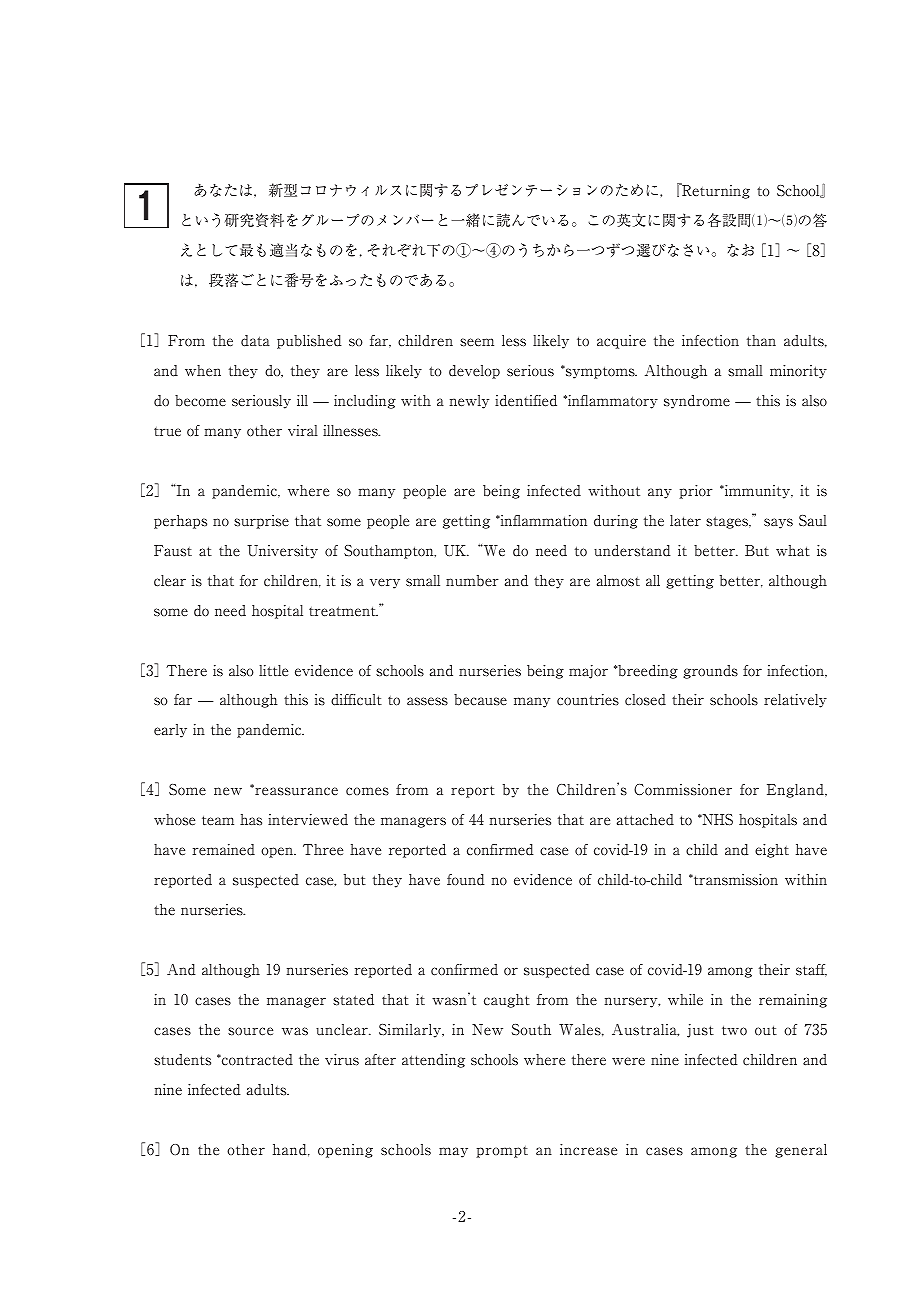 The width and height of the screenshot is (924, 1297). Describe the element at coordinates (256, 1060) in the screenshot. I see `contracted` at that location.
